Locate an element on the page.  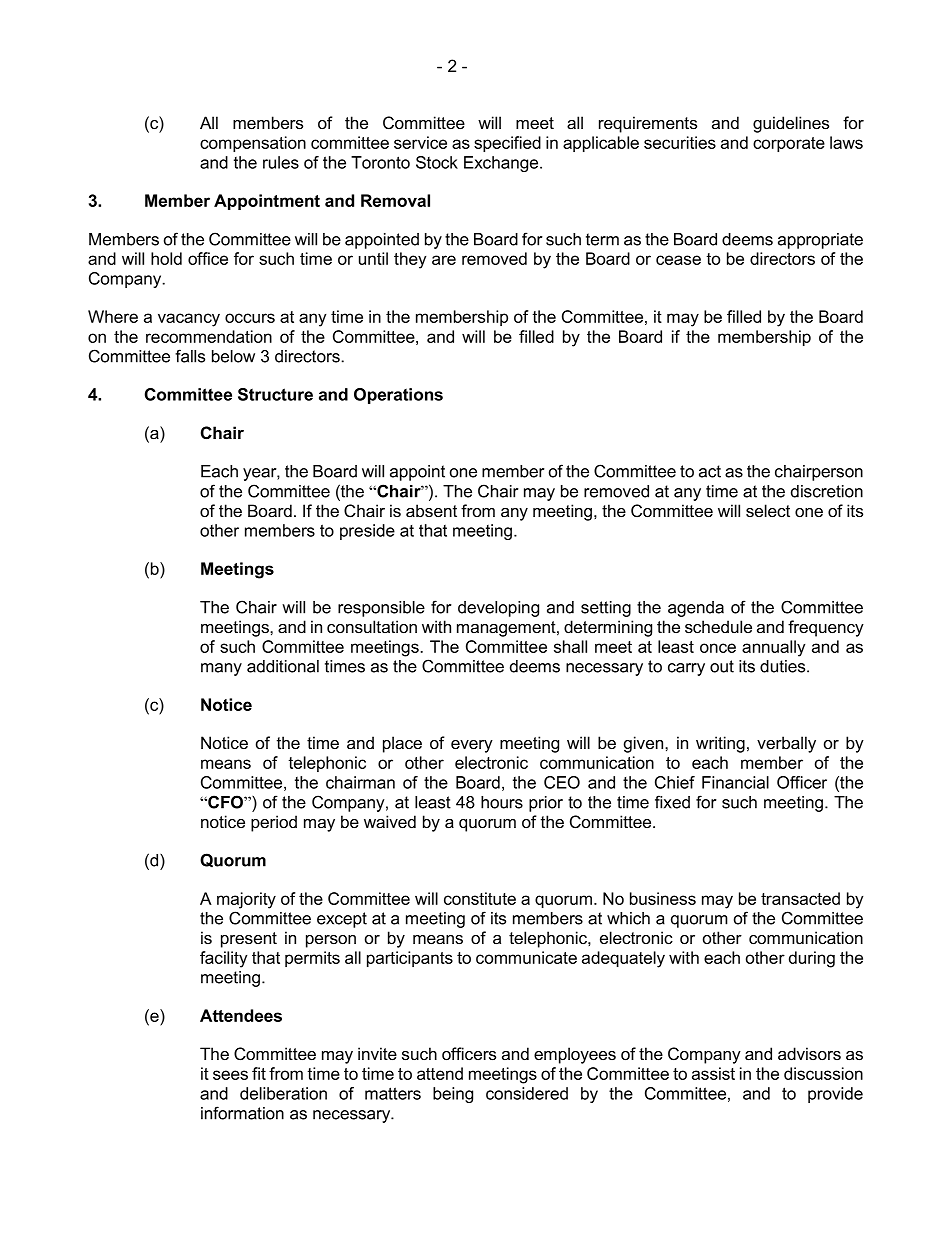
Exchange is located at coordinates (502, 164).
